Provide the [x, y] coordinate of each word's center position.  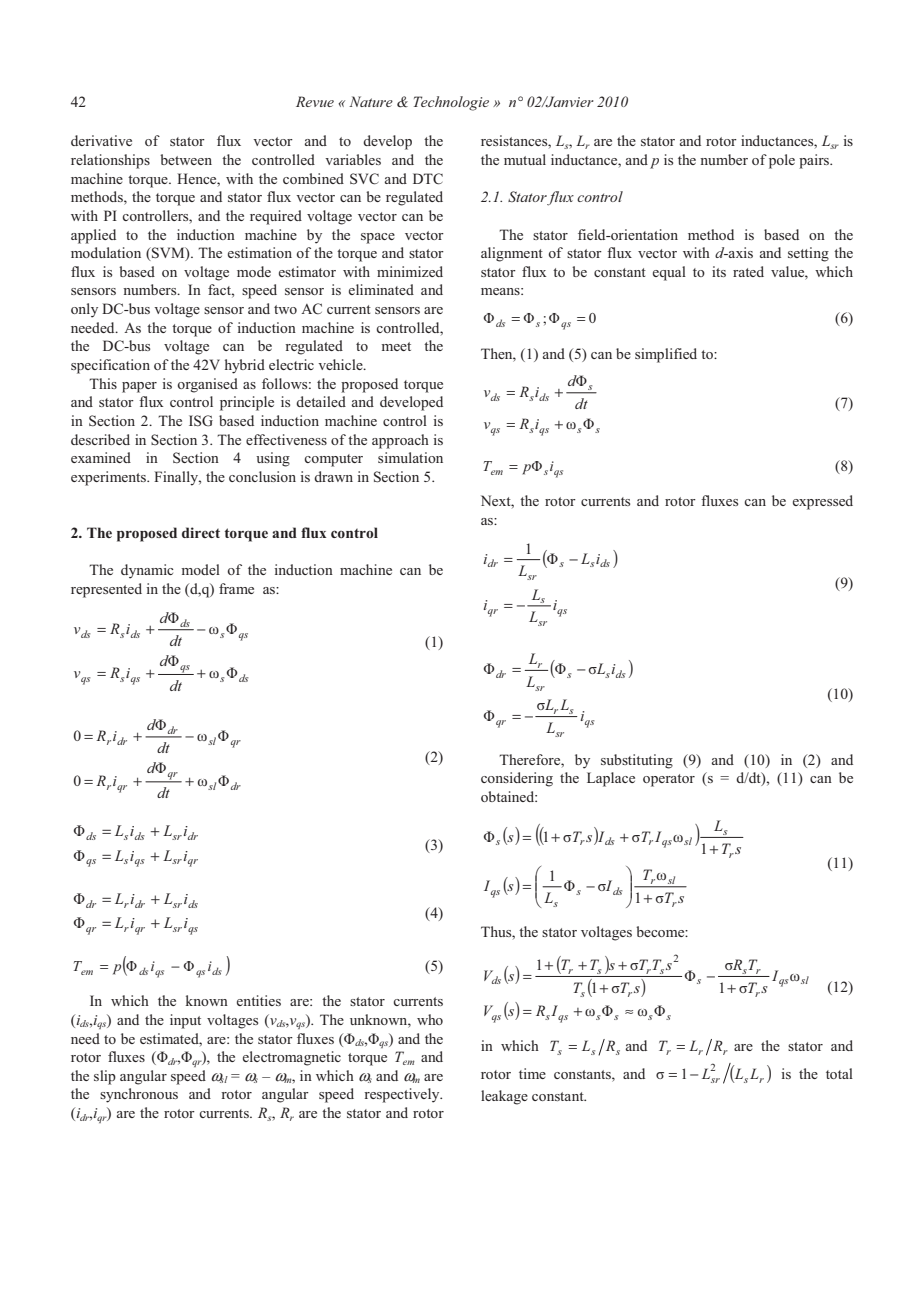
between [186, 159]
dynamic [147, 571]
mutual [525, 159]
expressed [823, 502]
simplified [666, 355]
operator [669, 780]
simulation [410, 457]
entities [259, 1000]
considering [517, 779]
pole [782, 161]
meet [396, 346]
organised [208, 385]
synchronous [139, 1095]
